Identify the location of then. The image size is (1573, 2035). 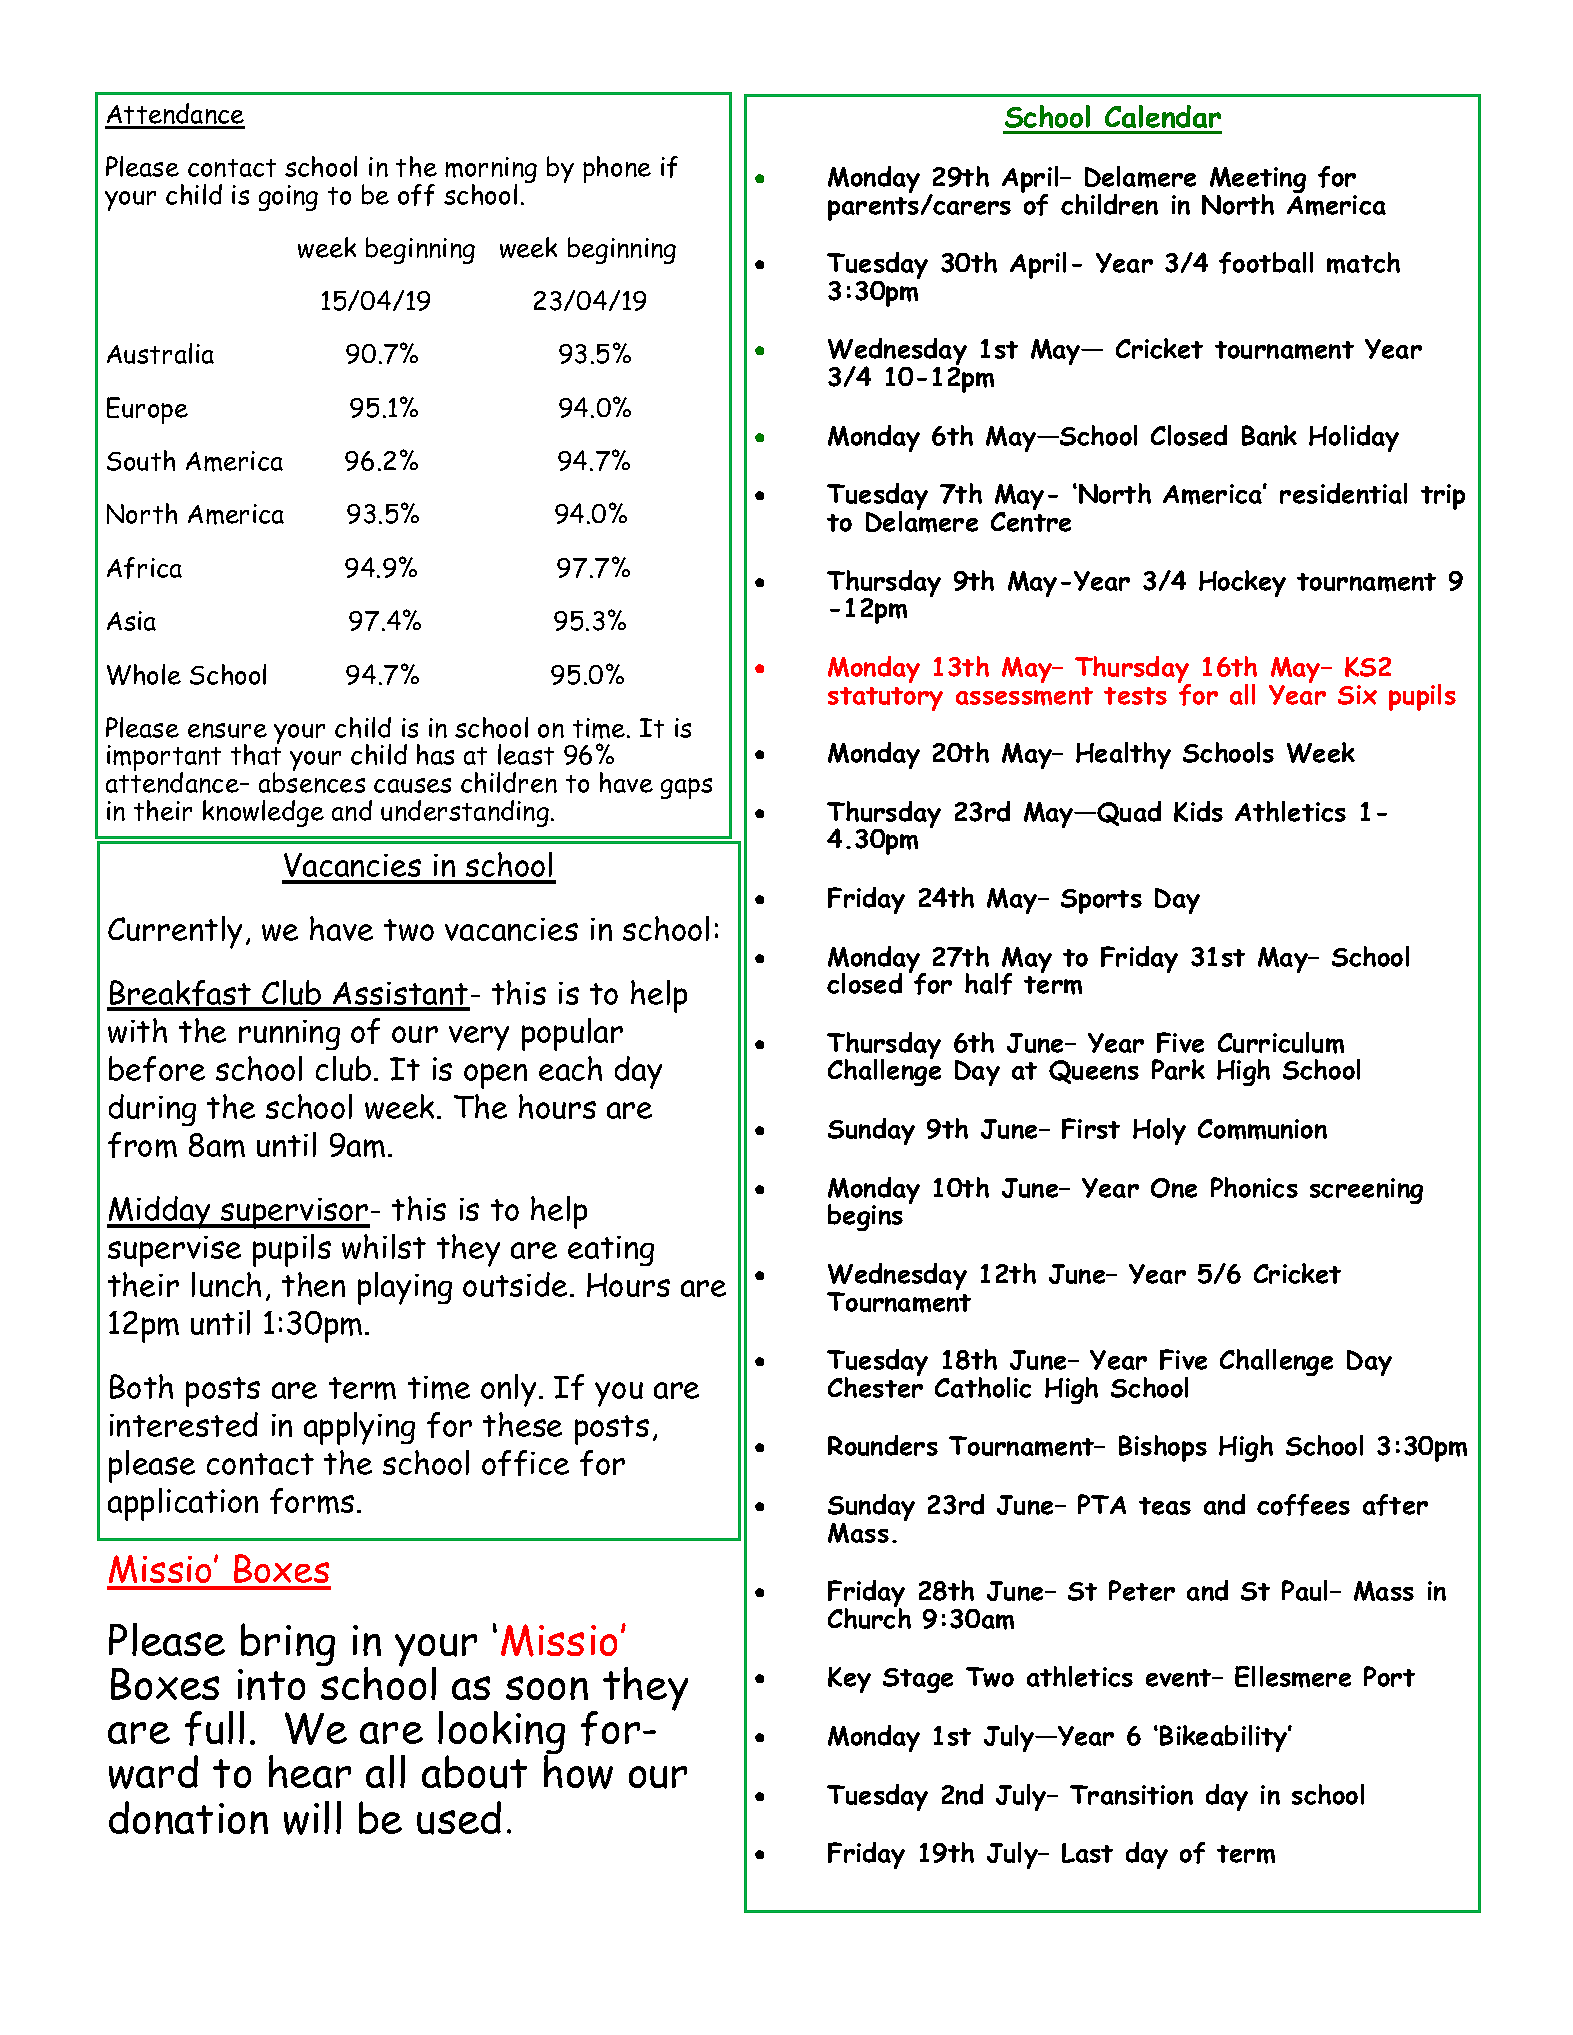
(313, 1284).
